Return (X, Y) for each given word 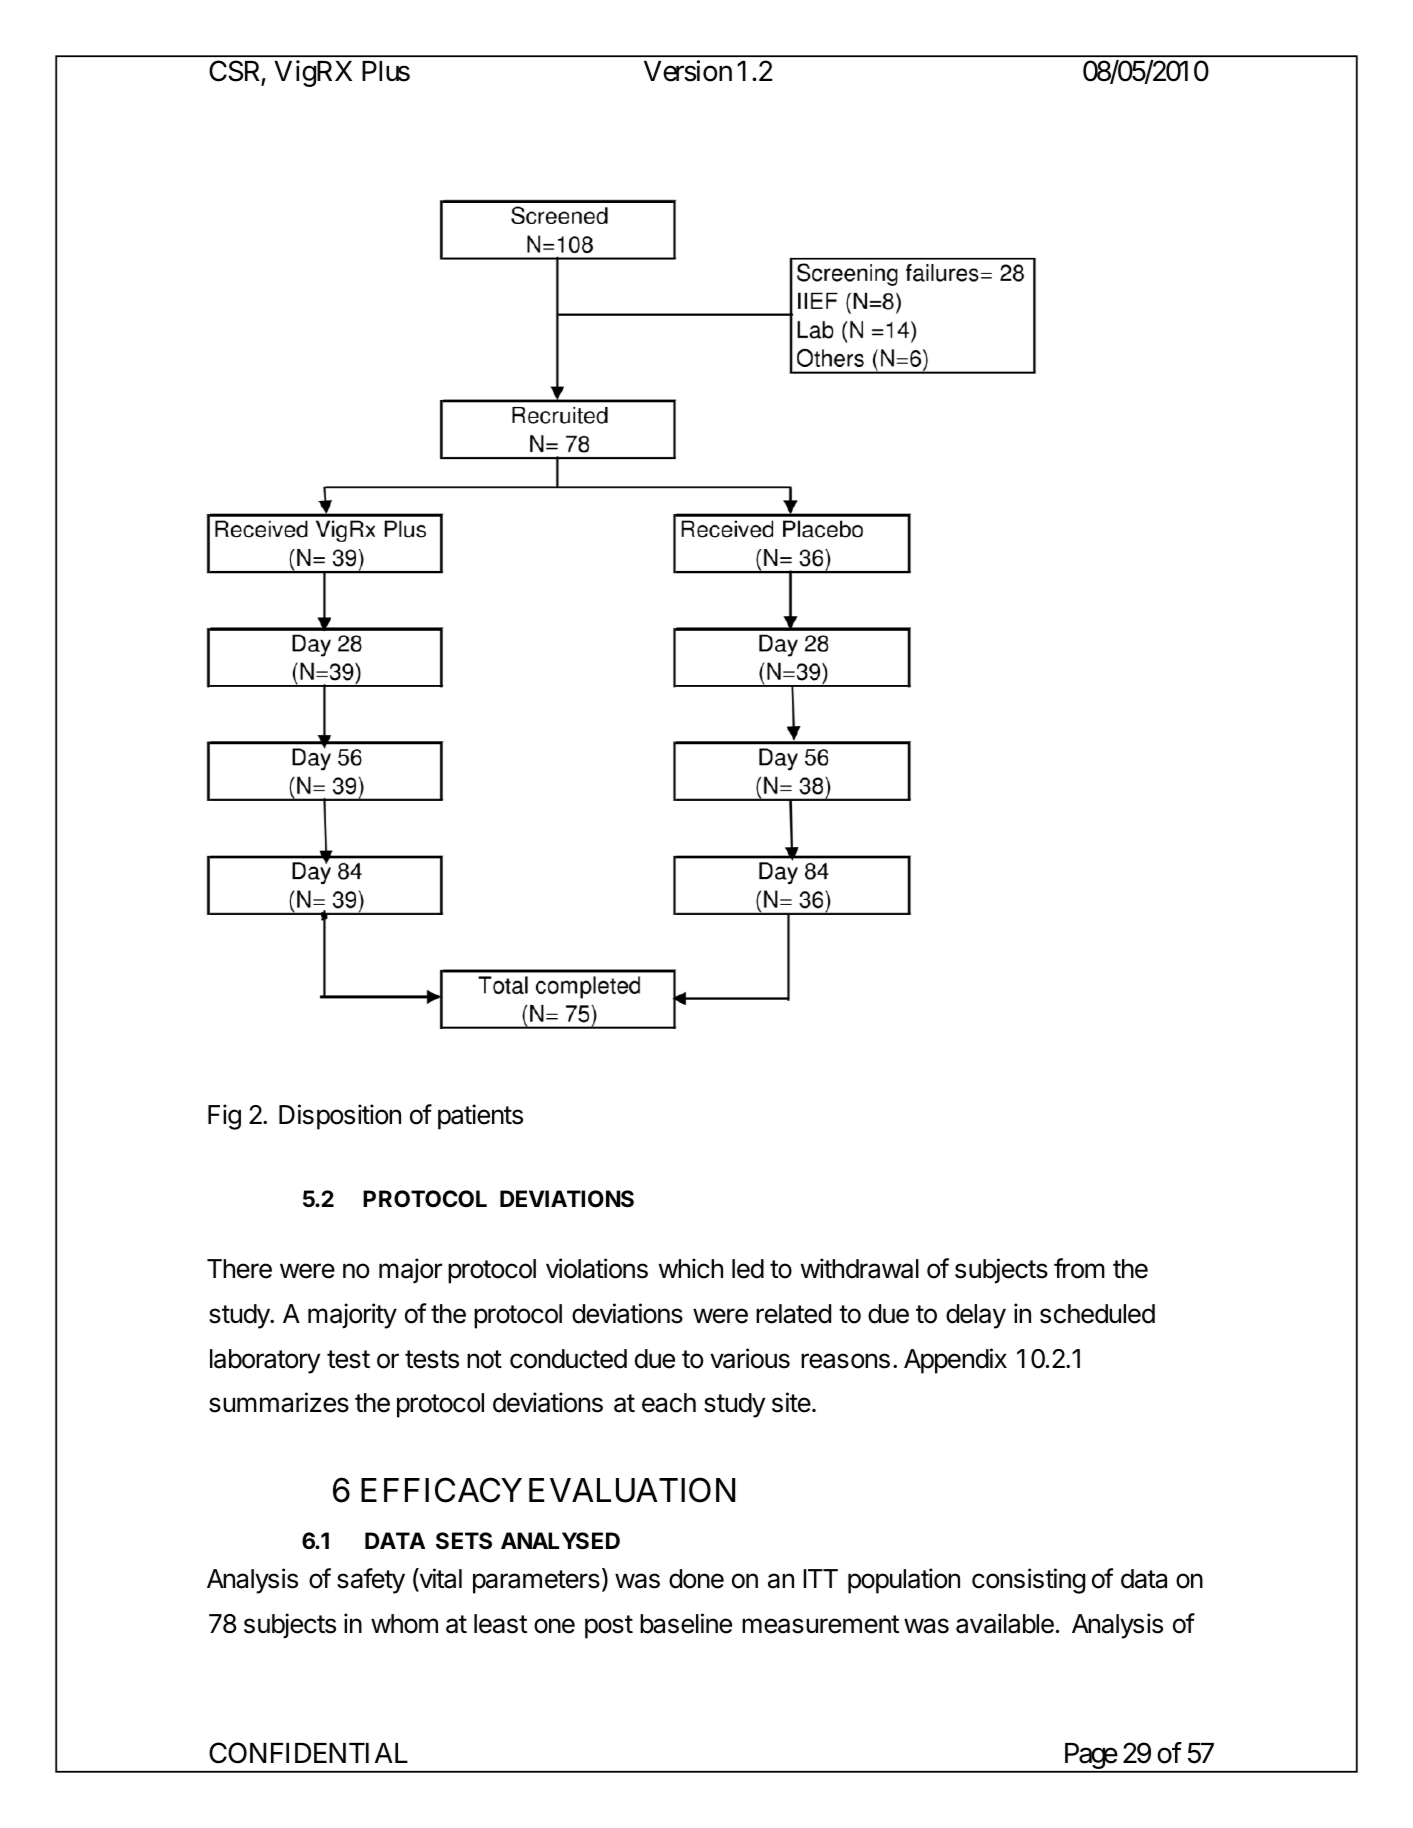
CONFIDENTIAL (308, 1753)
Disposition (340, 1117)
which (691, 1268)
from (1079, 1268)
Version (688, 71)
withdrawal (860, 1268)
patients (480, 1117)
